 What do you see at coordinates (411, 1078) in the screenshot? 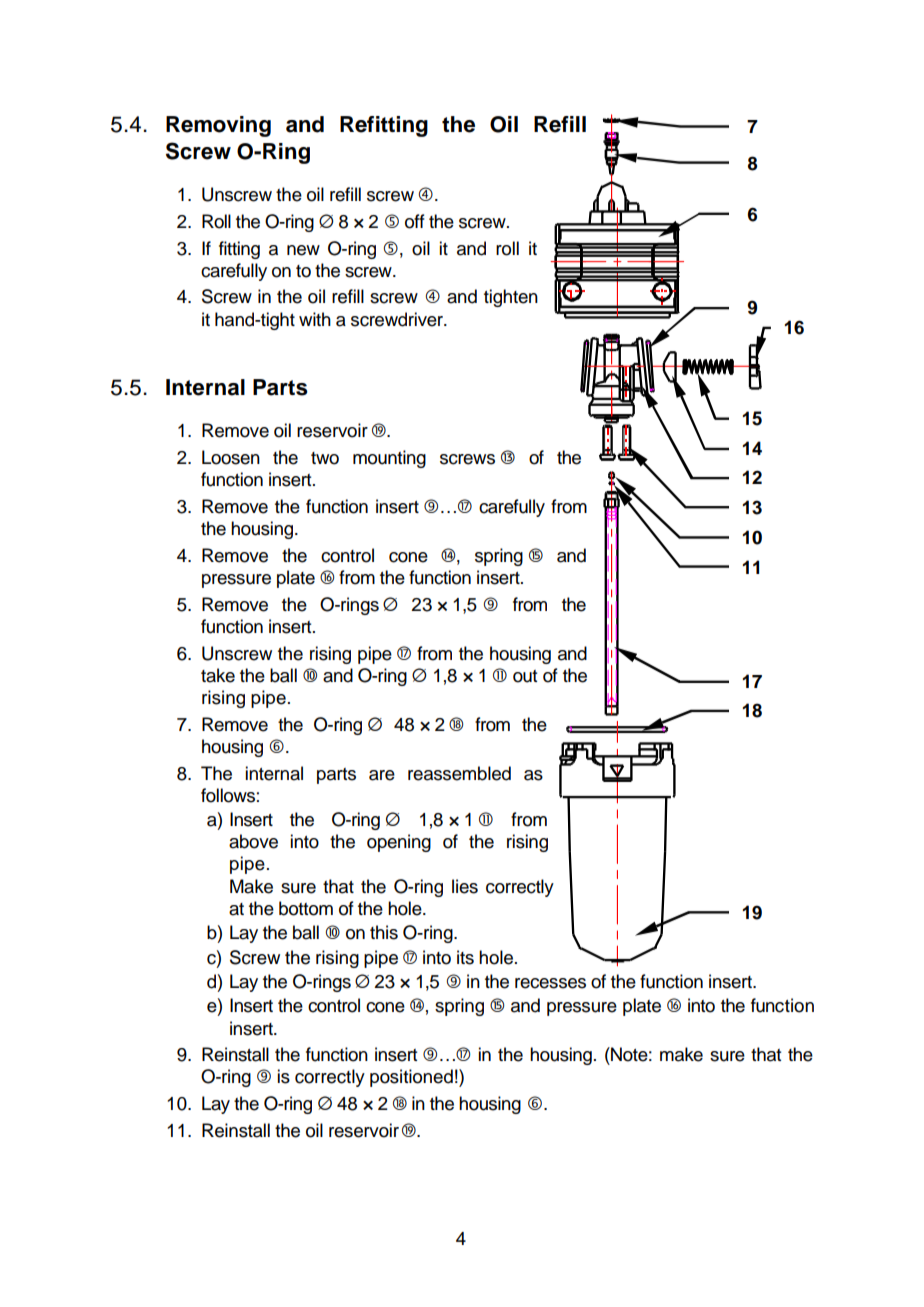
I see `positioned` at bounding box center [411, 1078].
